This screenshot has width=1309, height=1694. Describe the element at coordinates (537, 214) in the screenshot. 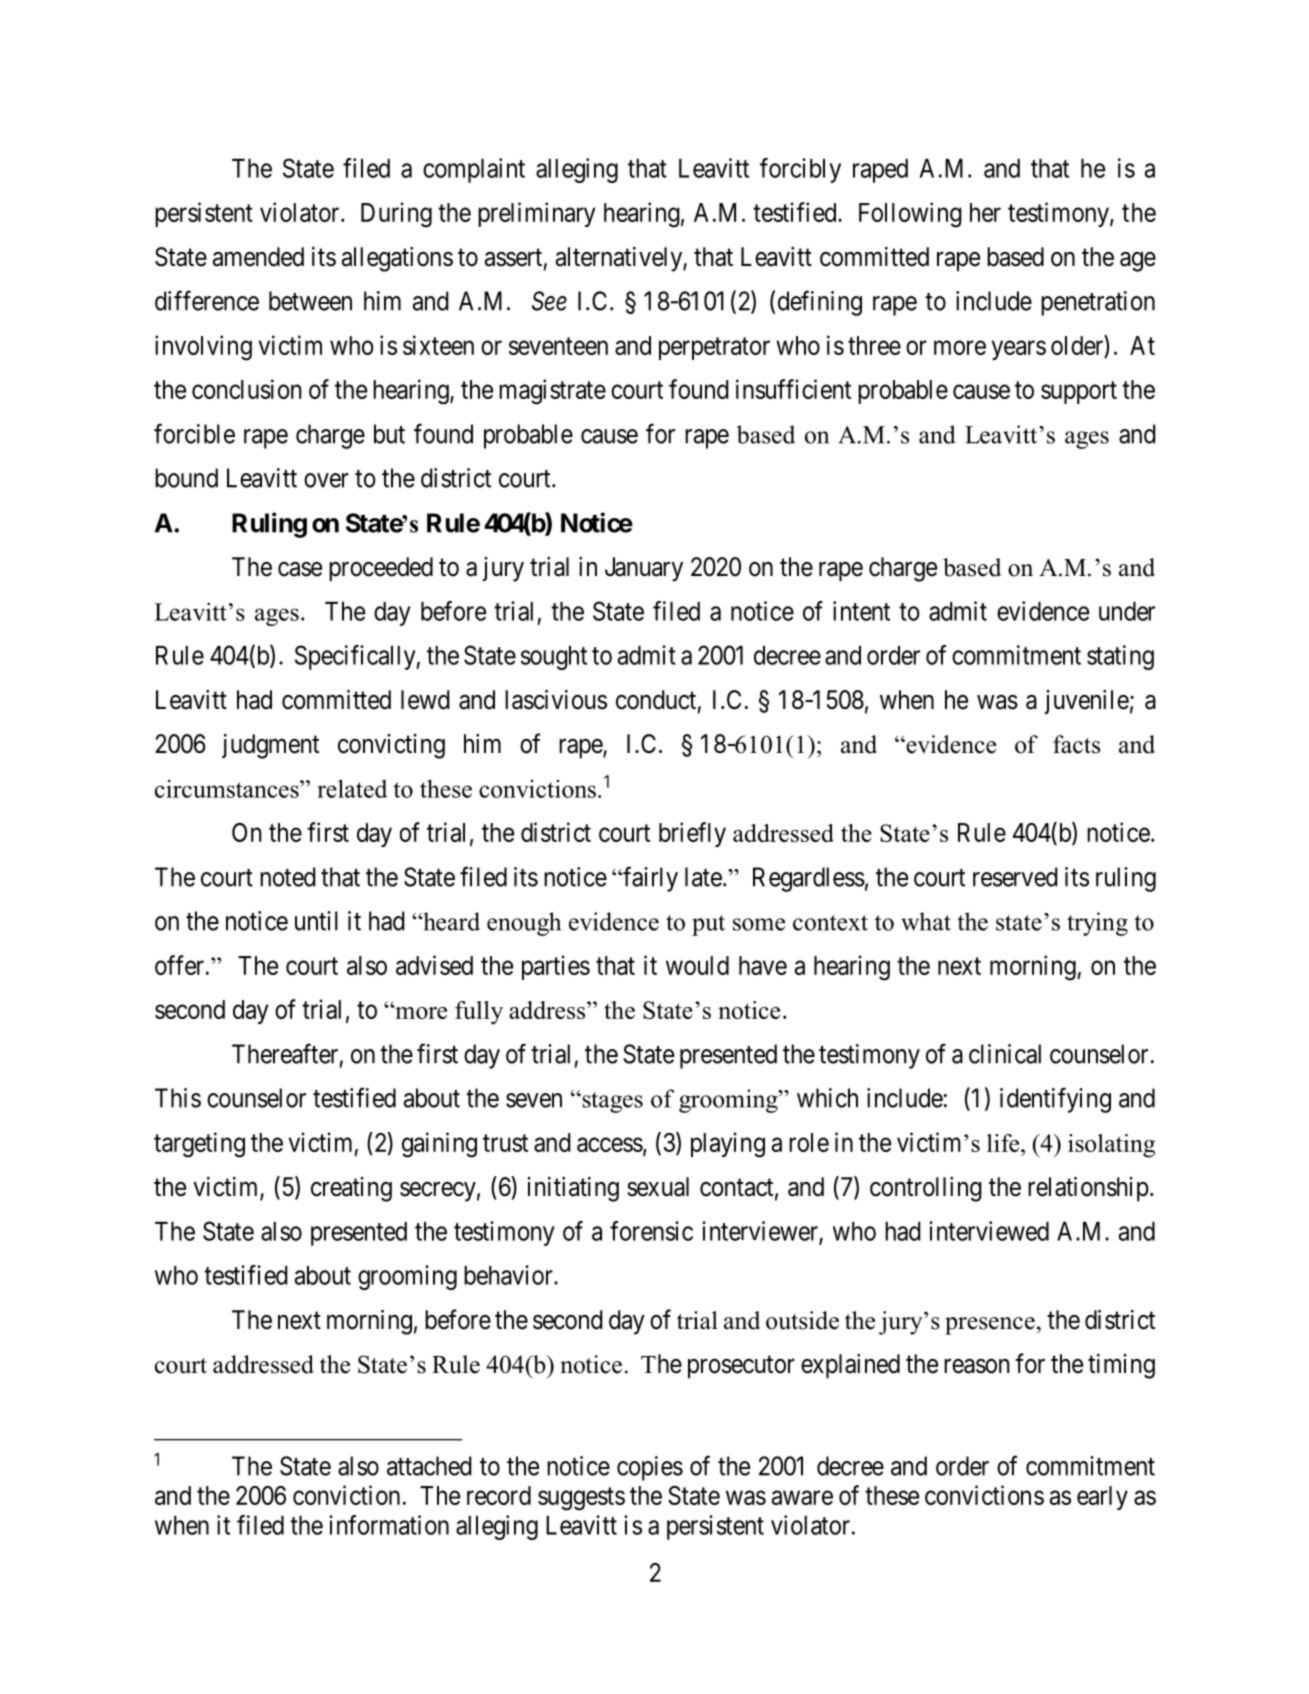

I see `preliminary` at that location.
